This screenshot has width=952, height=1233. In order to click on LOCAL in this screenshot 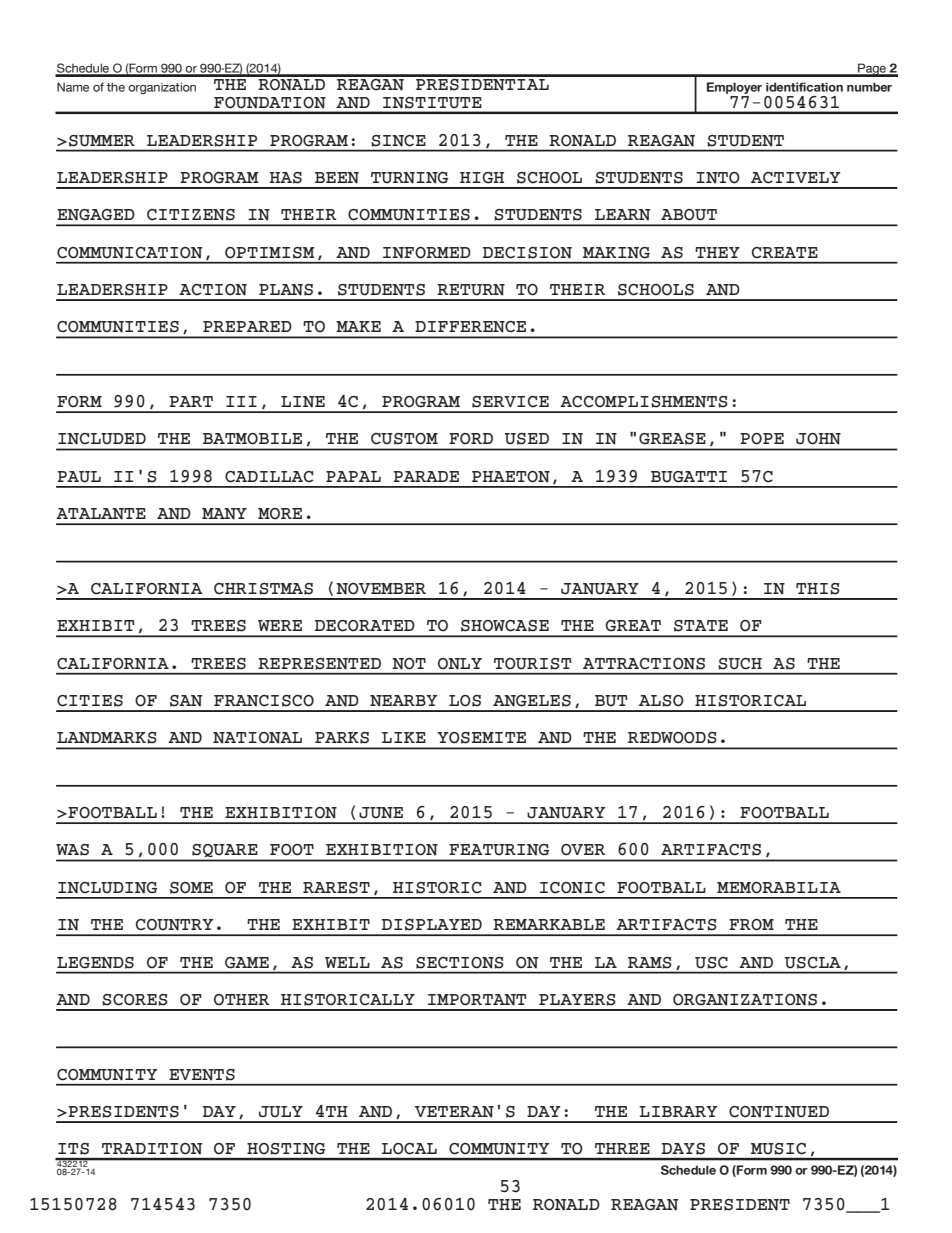, I will do `click(409, 1148)`.
